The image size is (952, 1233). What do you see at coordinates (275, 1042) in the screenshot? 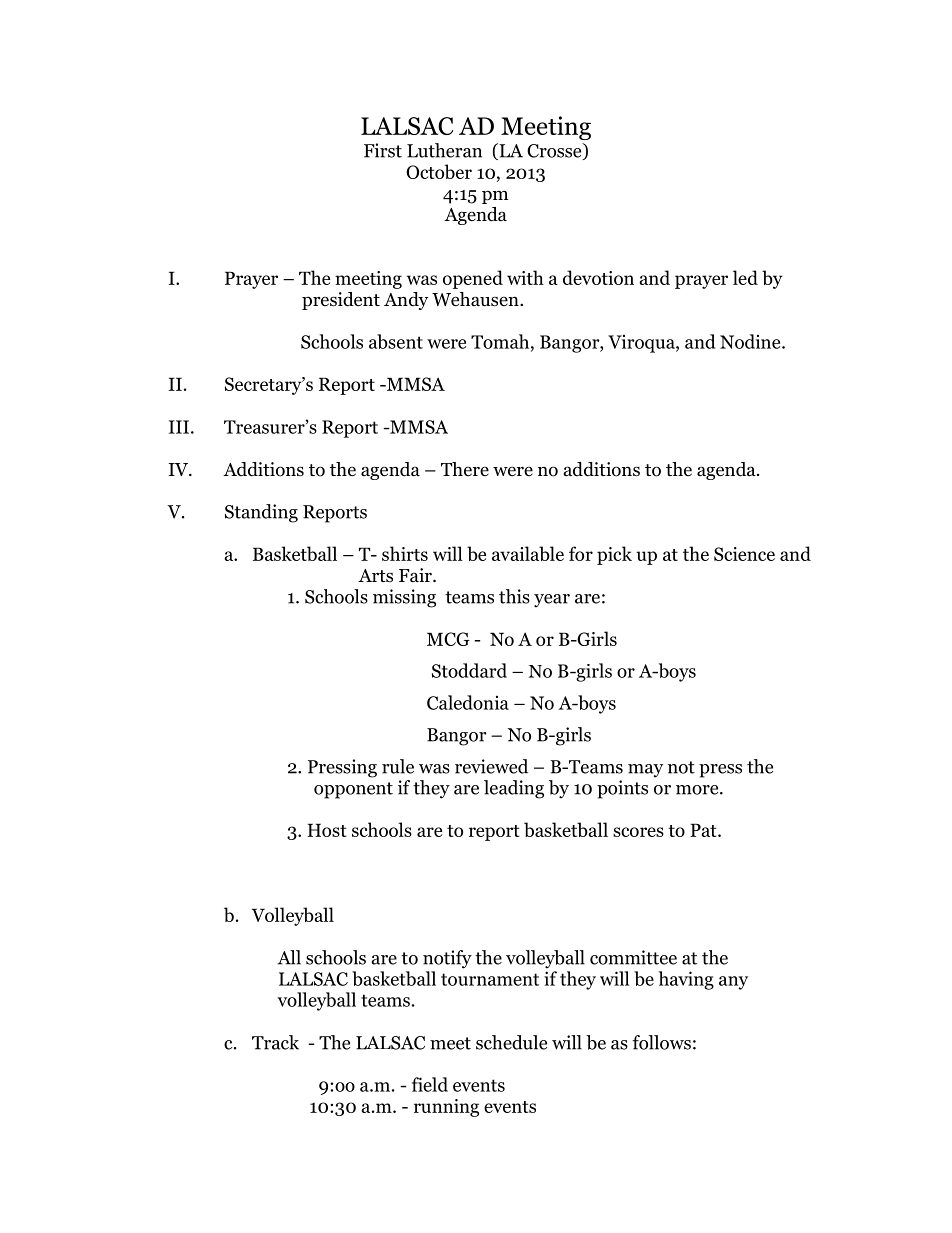
I see `Track` at bounding box center [275, 1042].
